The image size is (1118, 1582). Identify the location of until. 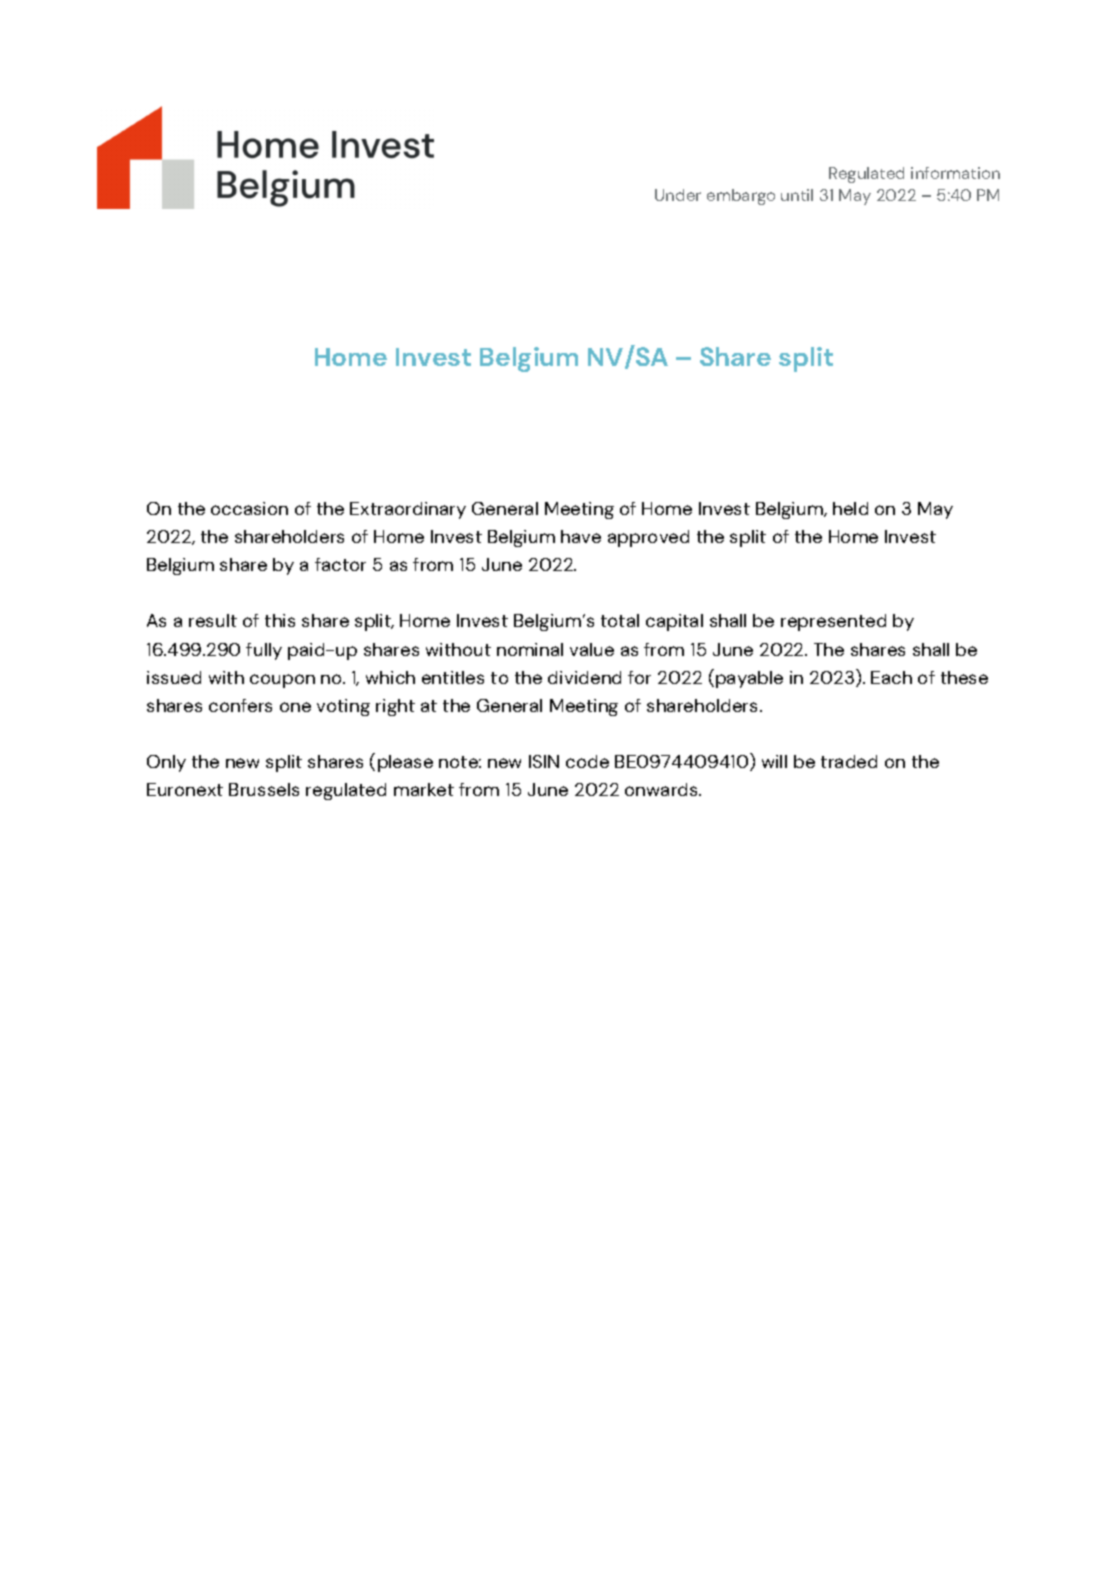
(797, 195).
